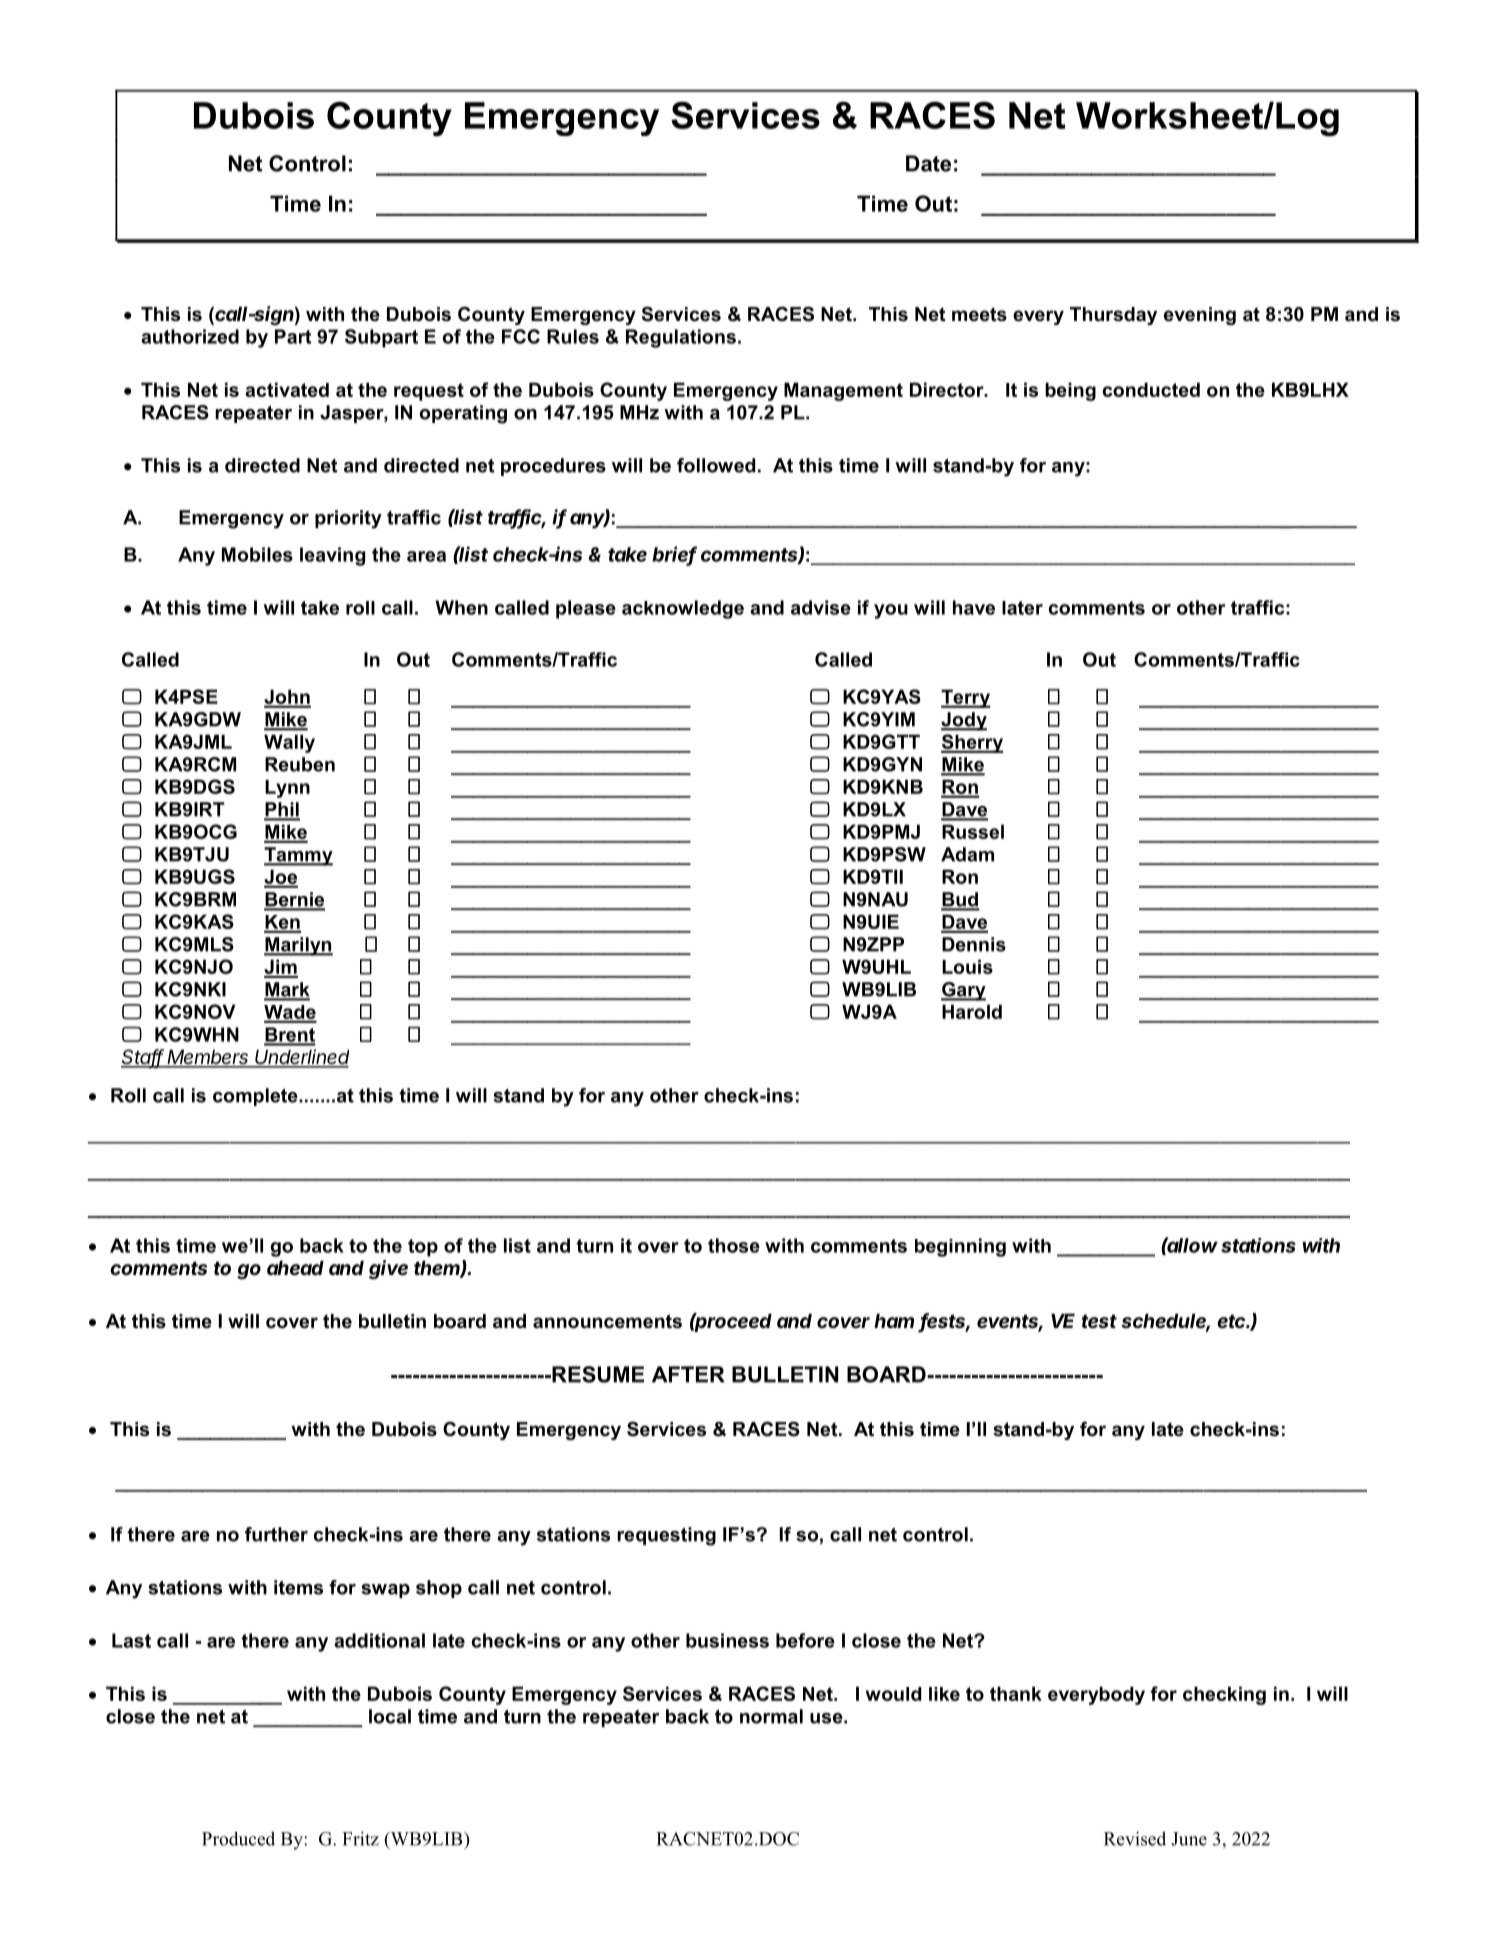  I want to click on Harold, so click(972, 1011).
